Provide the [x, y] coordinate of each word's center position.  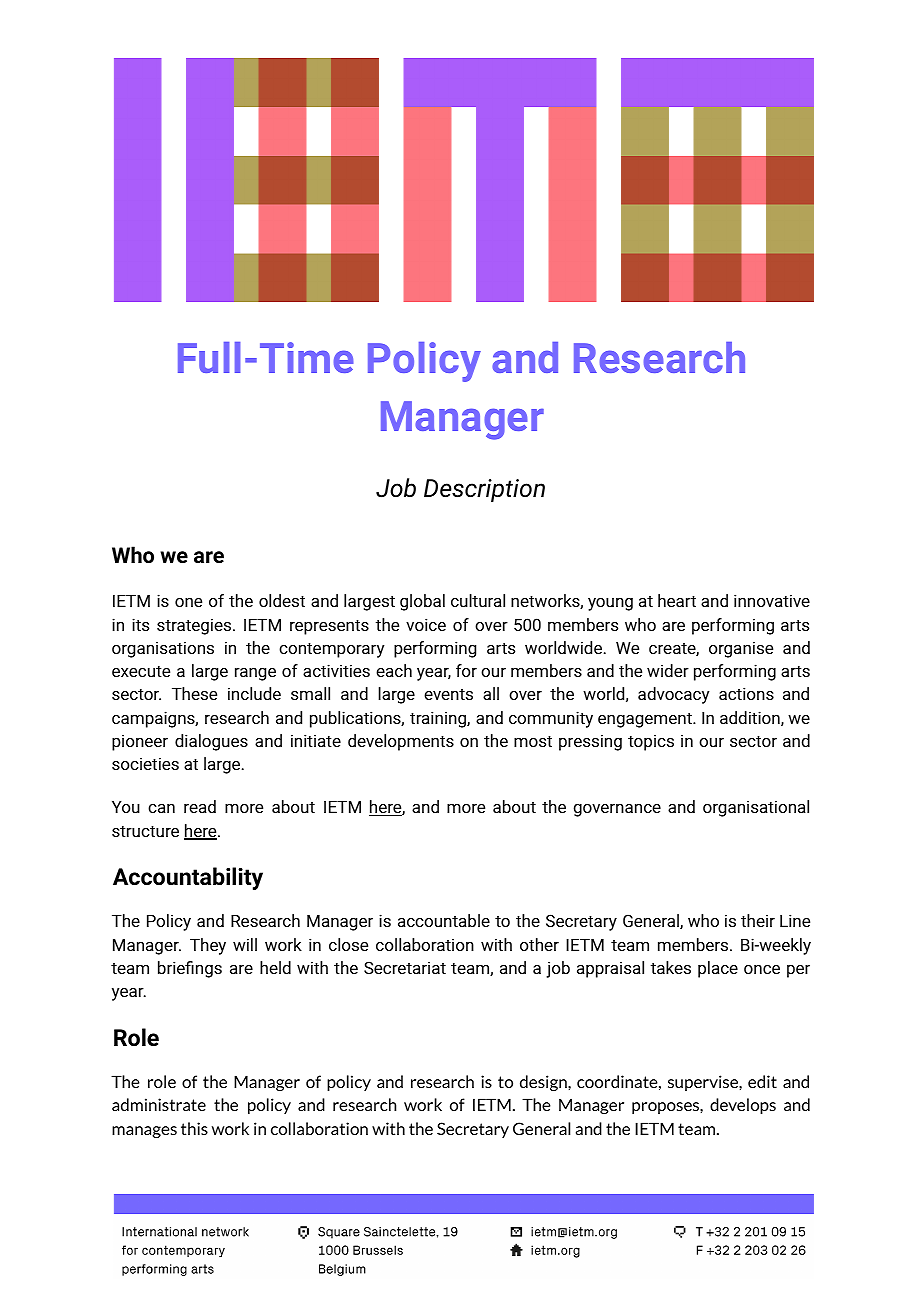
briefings [190, 969]
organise [741, 649]
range [255, 674]
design [544, 1083]
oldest [282, 600]
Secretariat [405, 967]
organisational [756, 808]
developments [401, 742]
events [448, 694]
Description [484, 490]
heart [677, 600]
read [200, 806]
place [718, 969]
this [194, 1128]
